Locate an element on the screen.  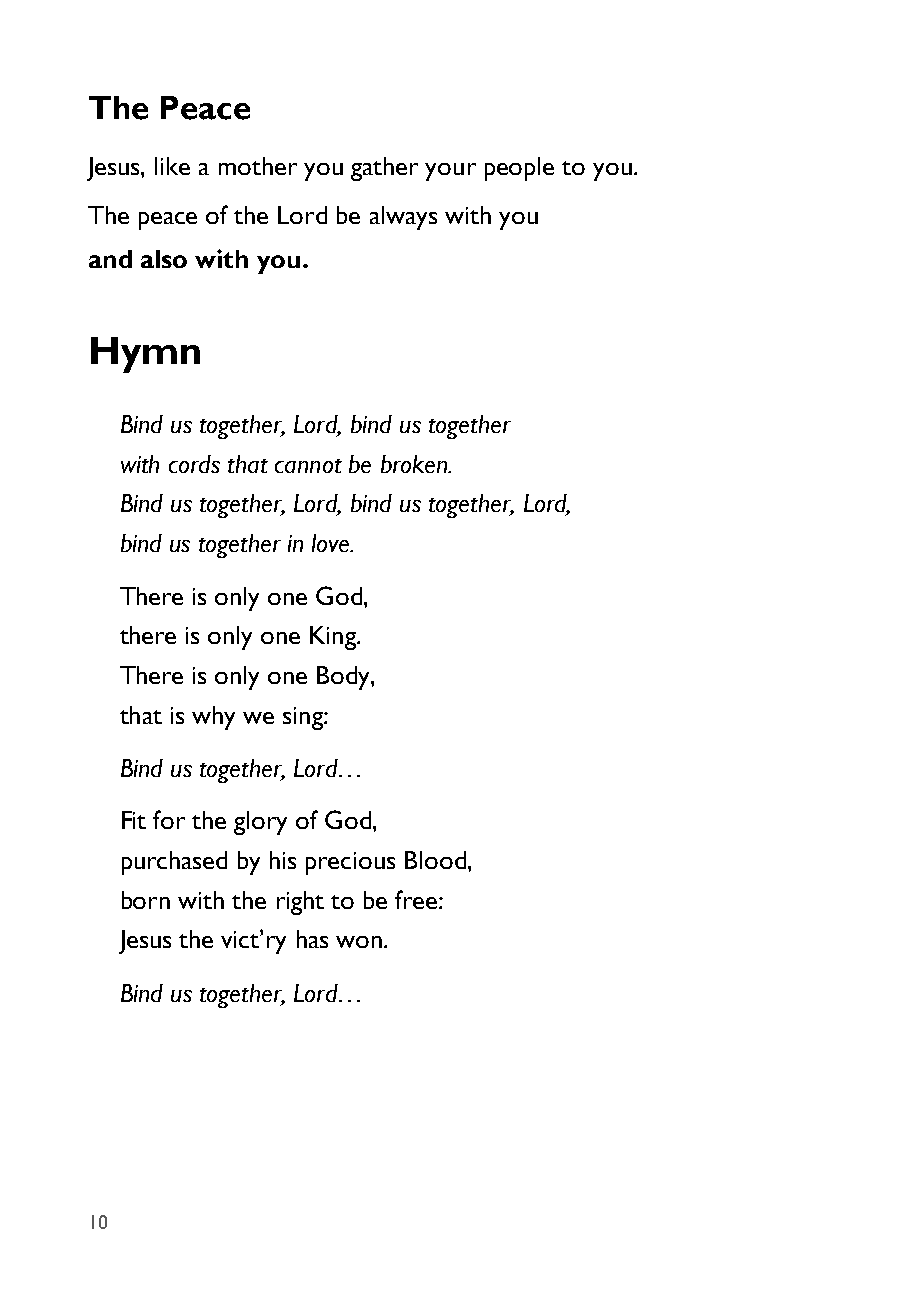
born is located at coordinates (146, 900).
